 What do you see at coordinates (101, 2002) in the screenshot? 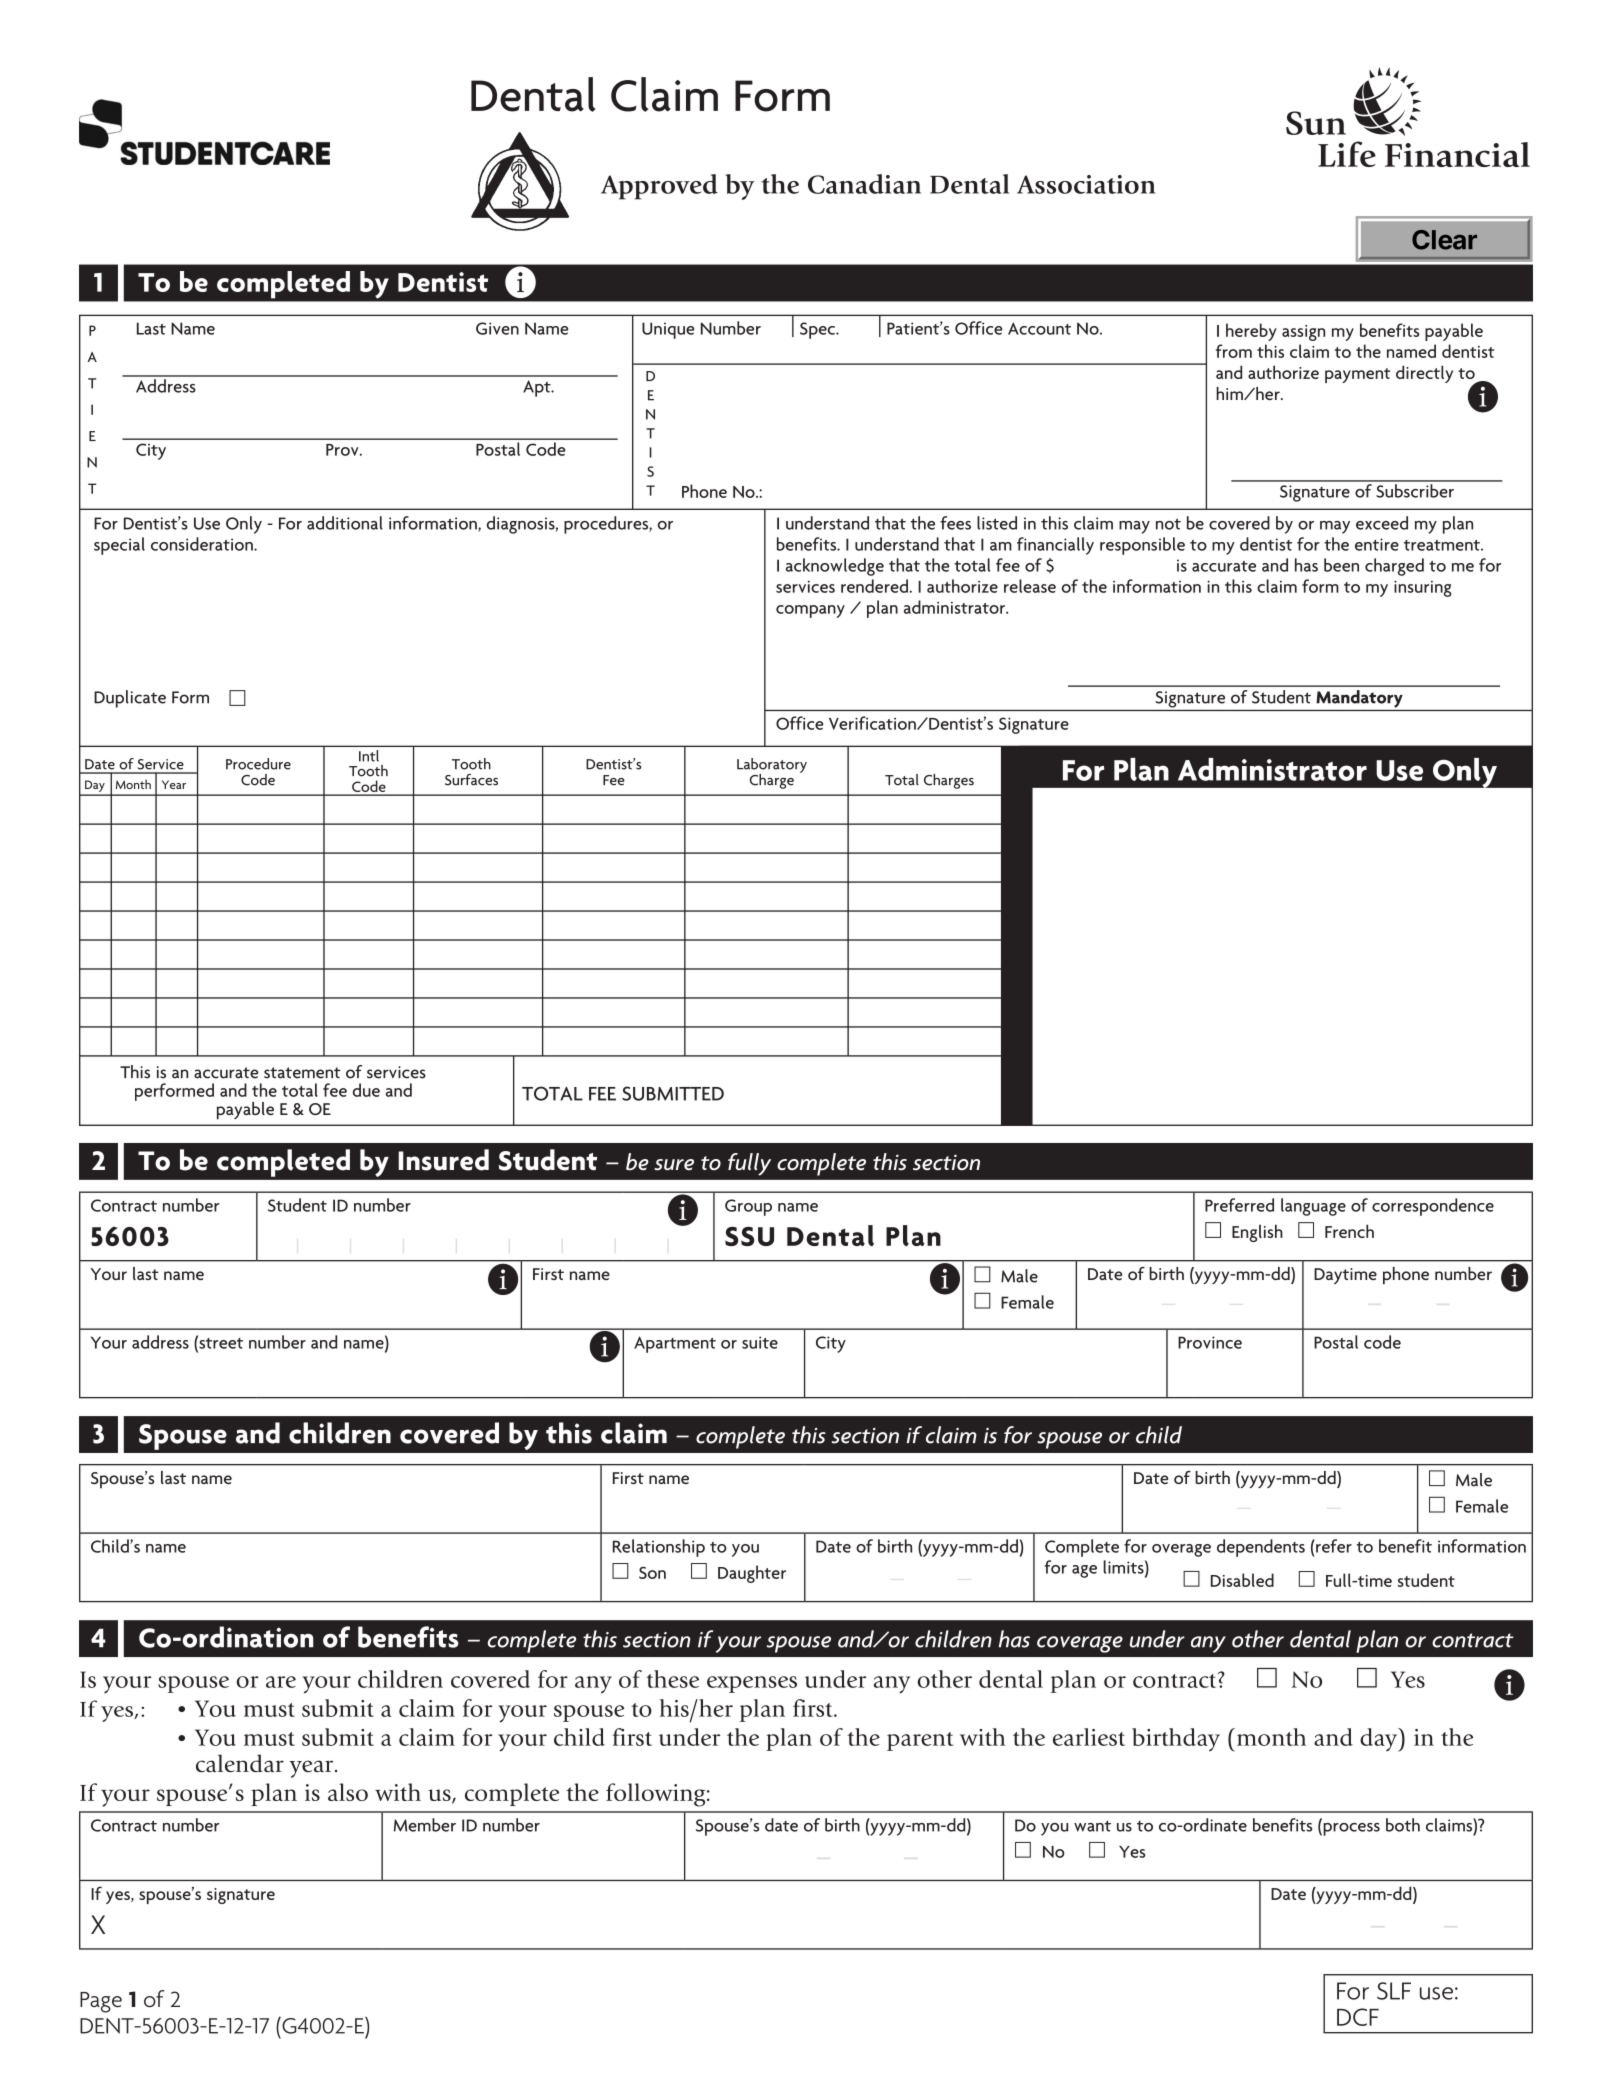
I see `Page` at bounding box center [101, 2002].
